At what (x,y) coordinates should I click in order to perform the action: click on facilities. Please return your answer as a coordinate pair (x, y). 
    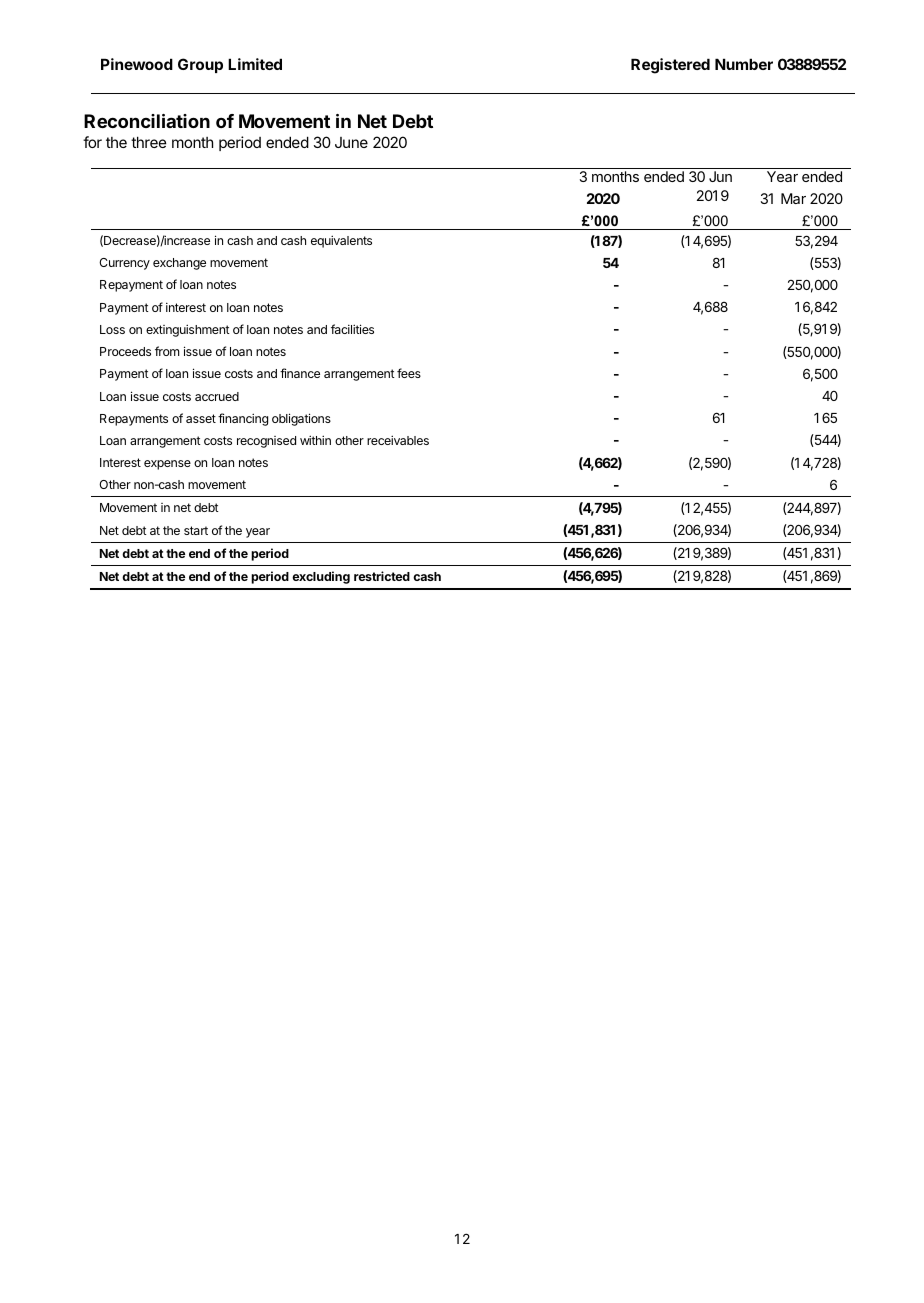
    Looking at the image, I should click on (352, 329).
